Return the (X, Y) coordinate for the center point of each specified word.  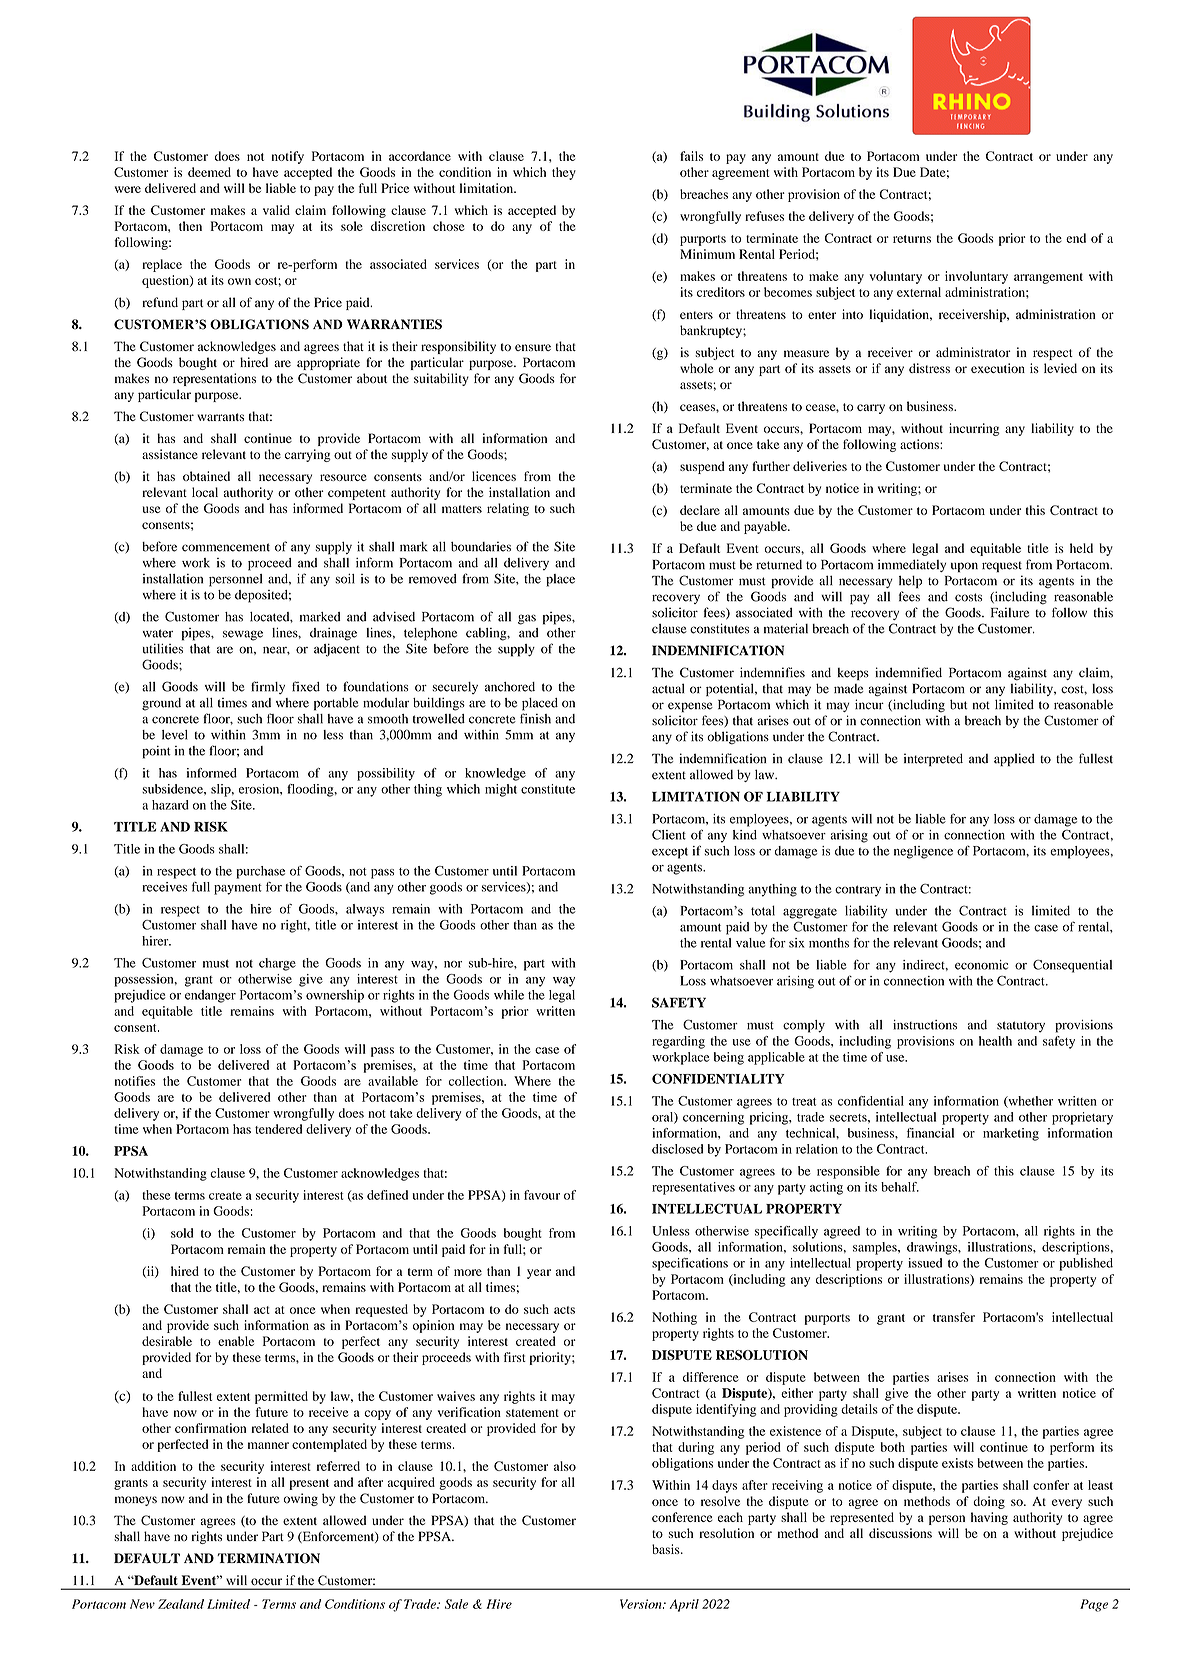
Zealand (181, 1604)
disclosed (677, 1149)
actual (668, 688)
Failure (1010, 612)
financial (930, 1133)
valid (276, 210)
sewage (243, 635)
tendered (278, 1129)
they (564, 173)
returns (912, 239)
